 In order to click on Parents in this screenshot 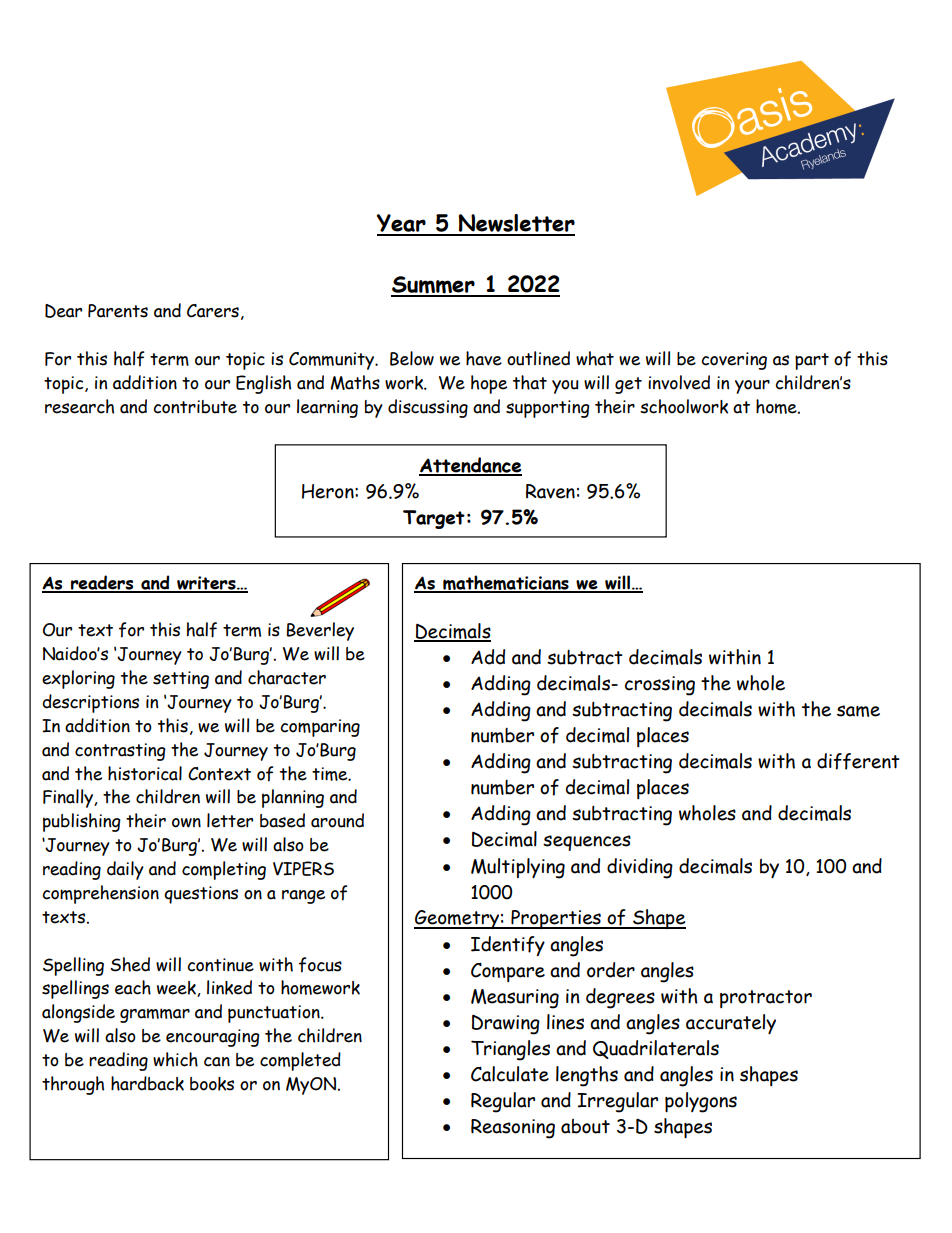, I will do `click(118, 311)`.
